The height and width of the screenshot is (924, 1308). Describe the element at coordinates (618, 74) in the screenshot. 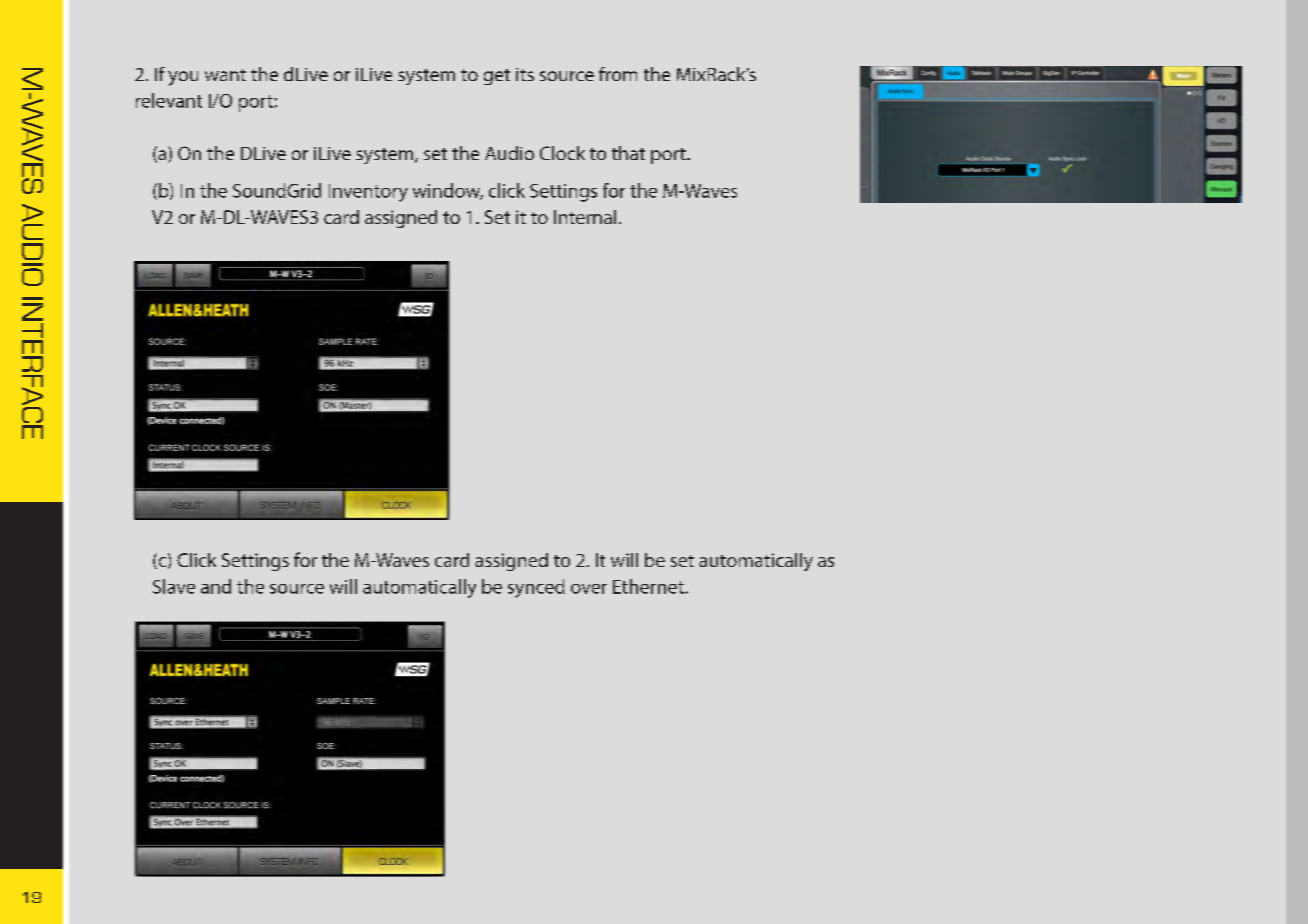

I see `from` at that location.
